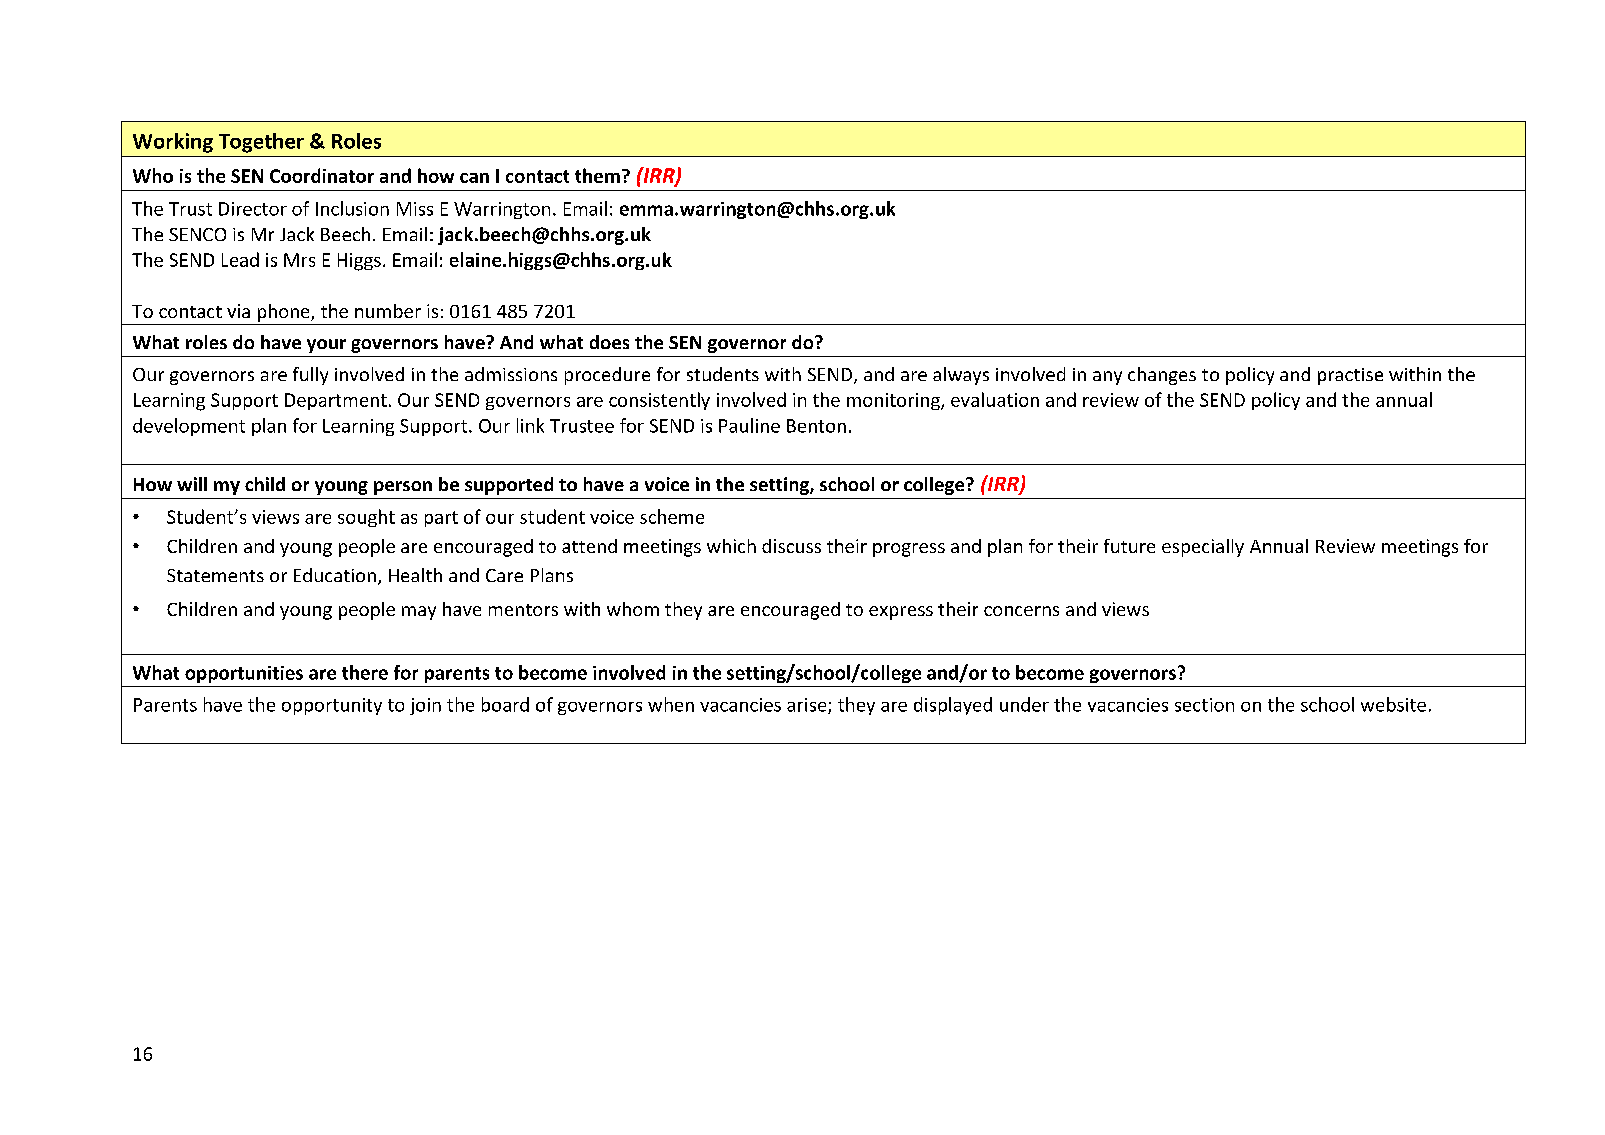  What do you see at coordinates (352, 208) in the image?
I see `Inclusion` at bounding box center [352, 208].
